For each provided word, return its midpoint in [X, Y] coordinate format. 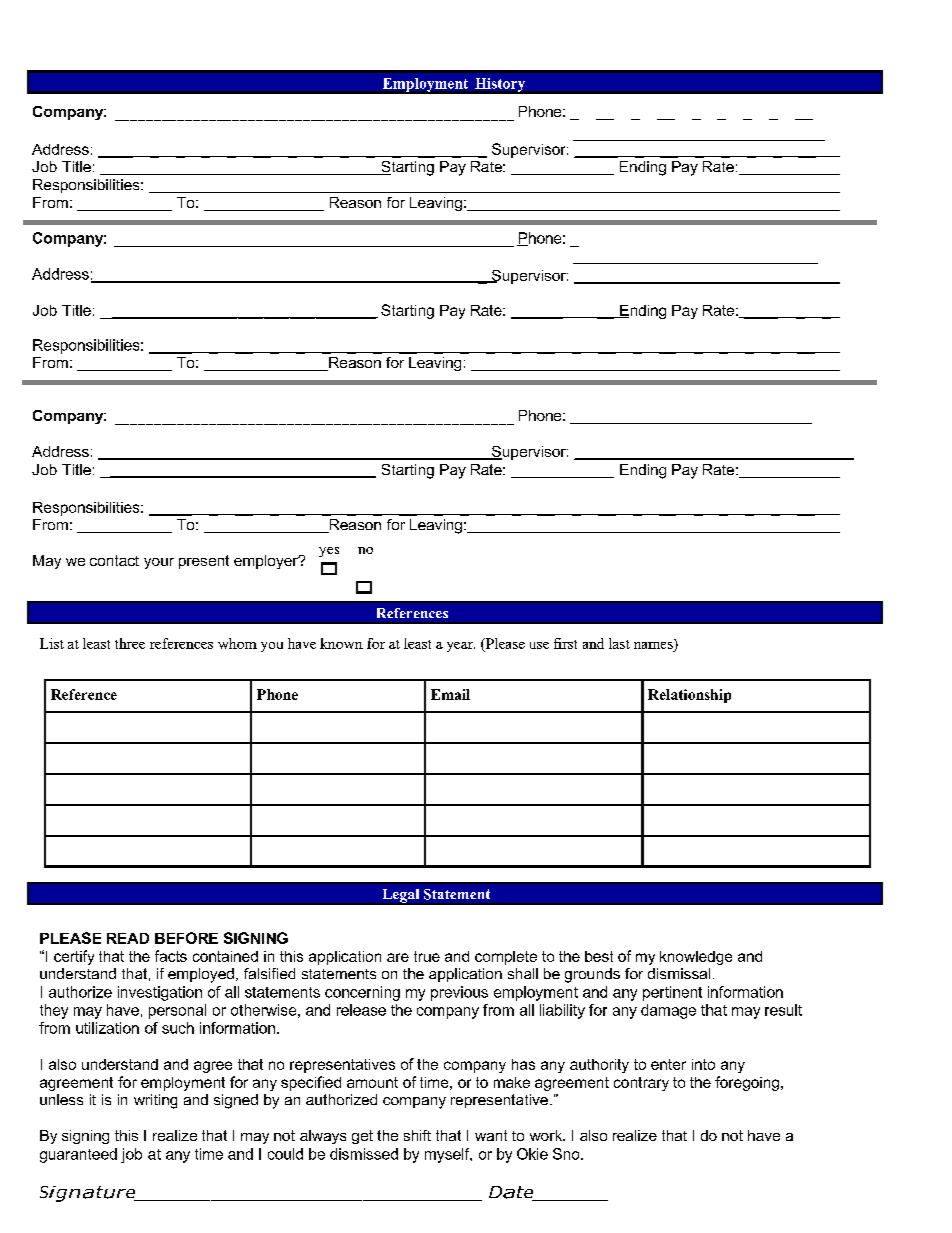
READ [128, 938]
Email [450, 694]
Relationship [689, 696]
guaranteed [78, 1155]
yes [329, 552]
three [130, 643]
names [654, 644]
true [427, 956]
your [159, 563]
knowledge [696, 958]
